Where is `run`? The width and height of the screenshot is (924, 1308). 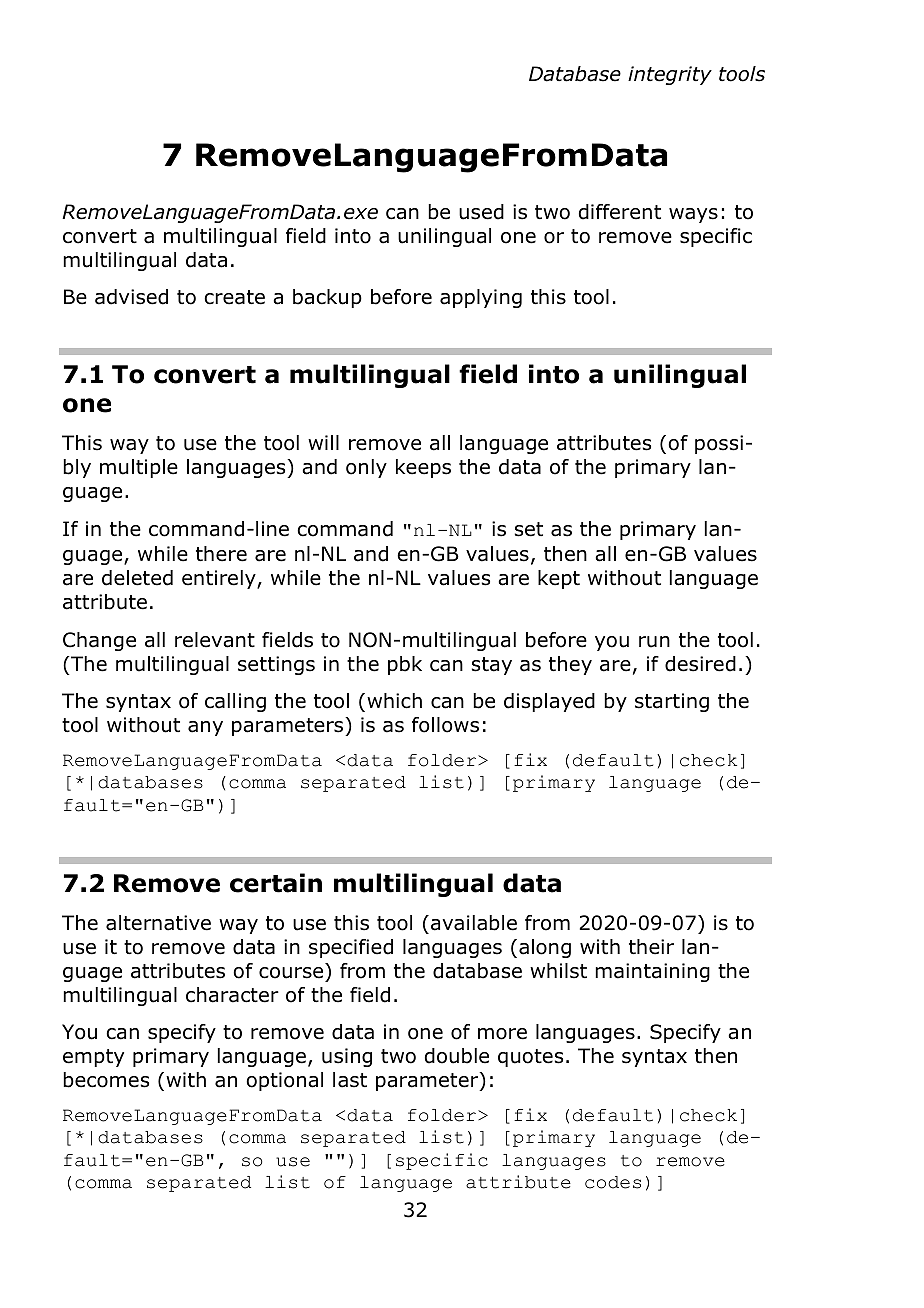 run is located at coordinates (654, 642).
